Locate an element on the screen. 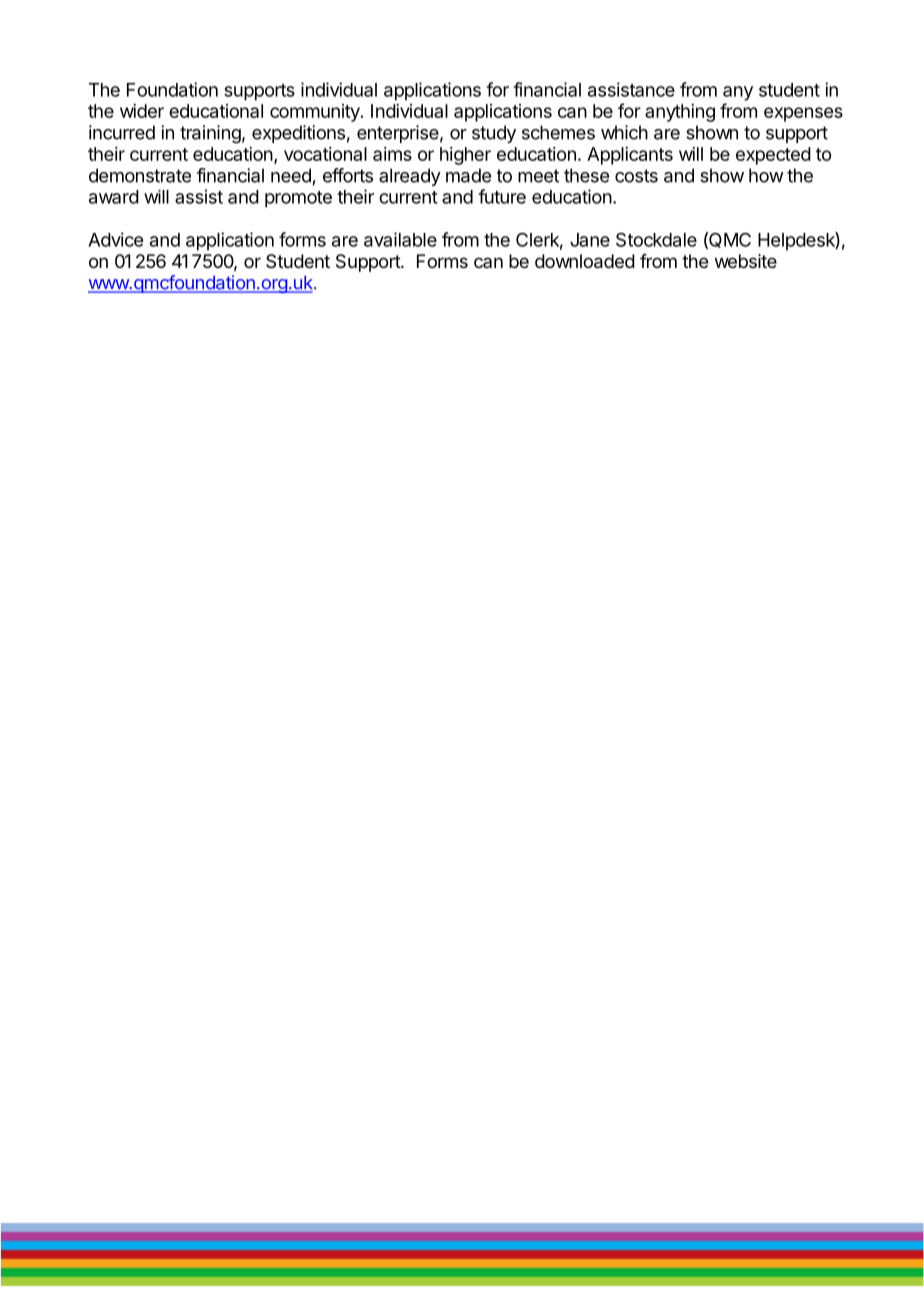 This screenshot has height=1308, width=924. available is located at coordinates (400, 239).
